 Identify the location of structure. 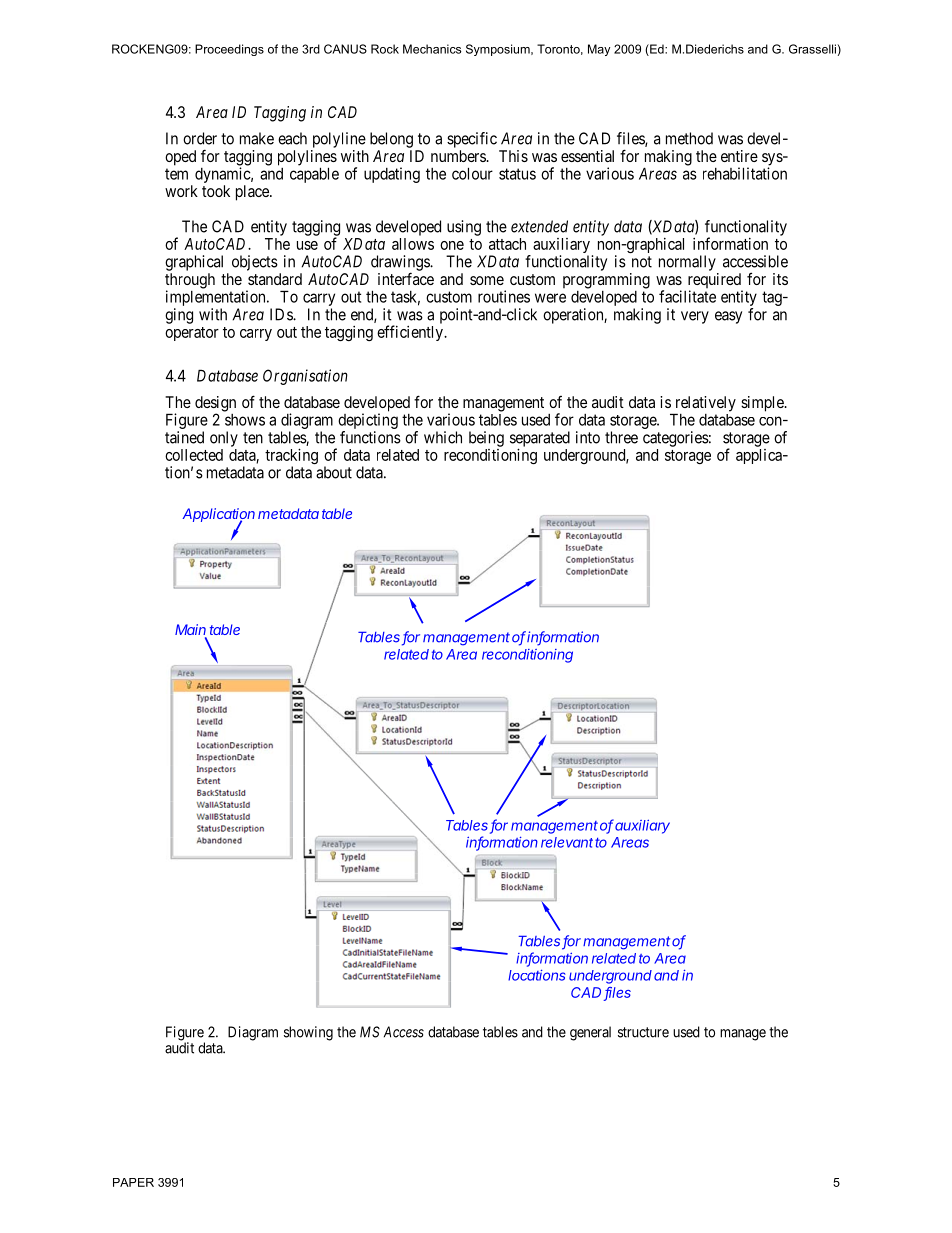
(643, 1032).
